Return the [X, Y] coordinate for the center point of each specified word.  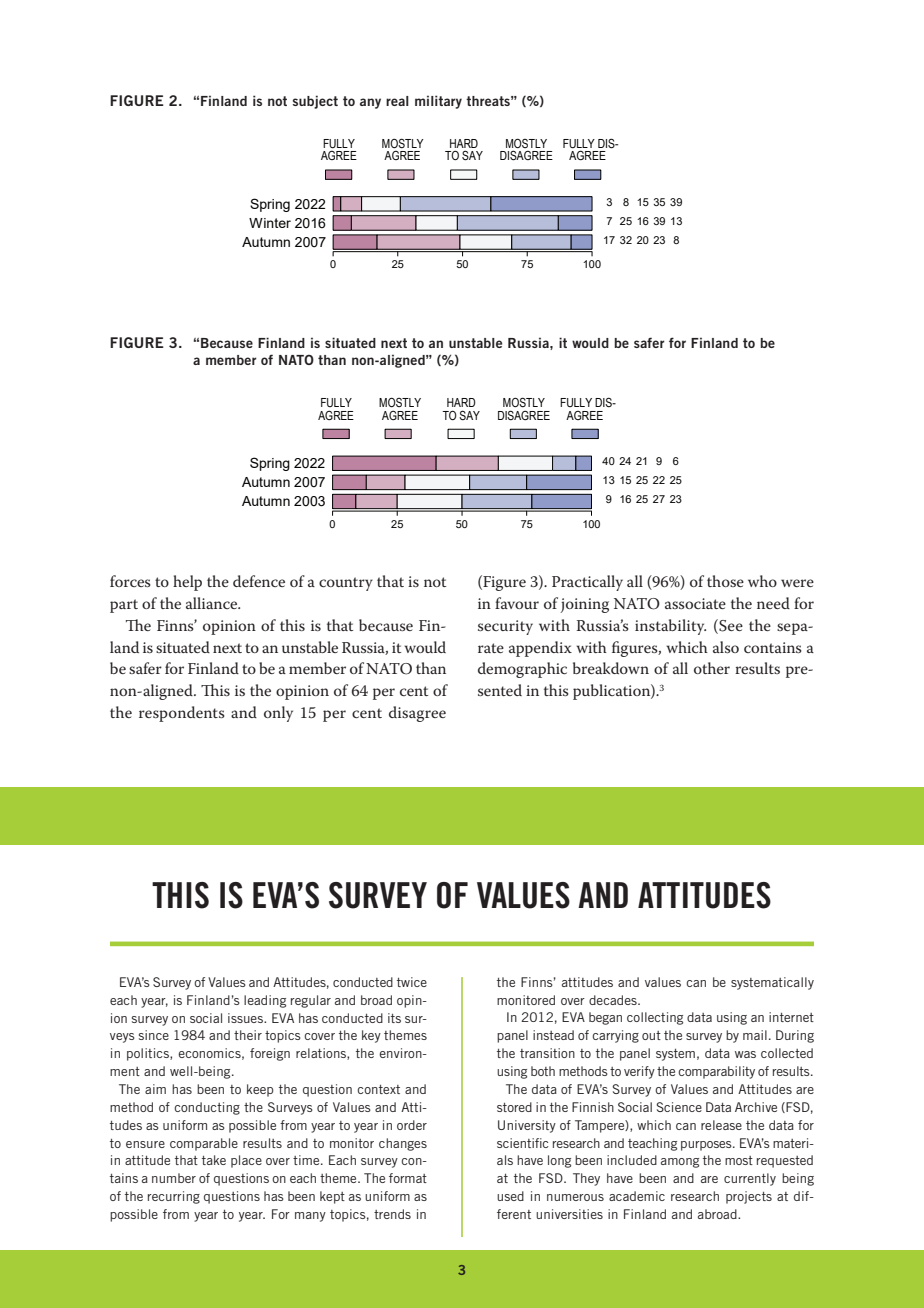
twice [412, 982]
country [346, 584]
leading [265, 1001]
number [174, 1178]
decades [614, 1000]
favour [517, 603]
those [725, 581]
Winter [270, 223]
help [187, 583]
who [762, 581]
